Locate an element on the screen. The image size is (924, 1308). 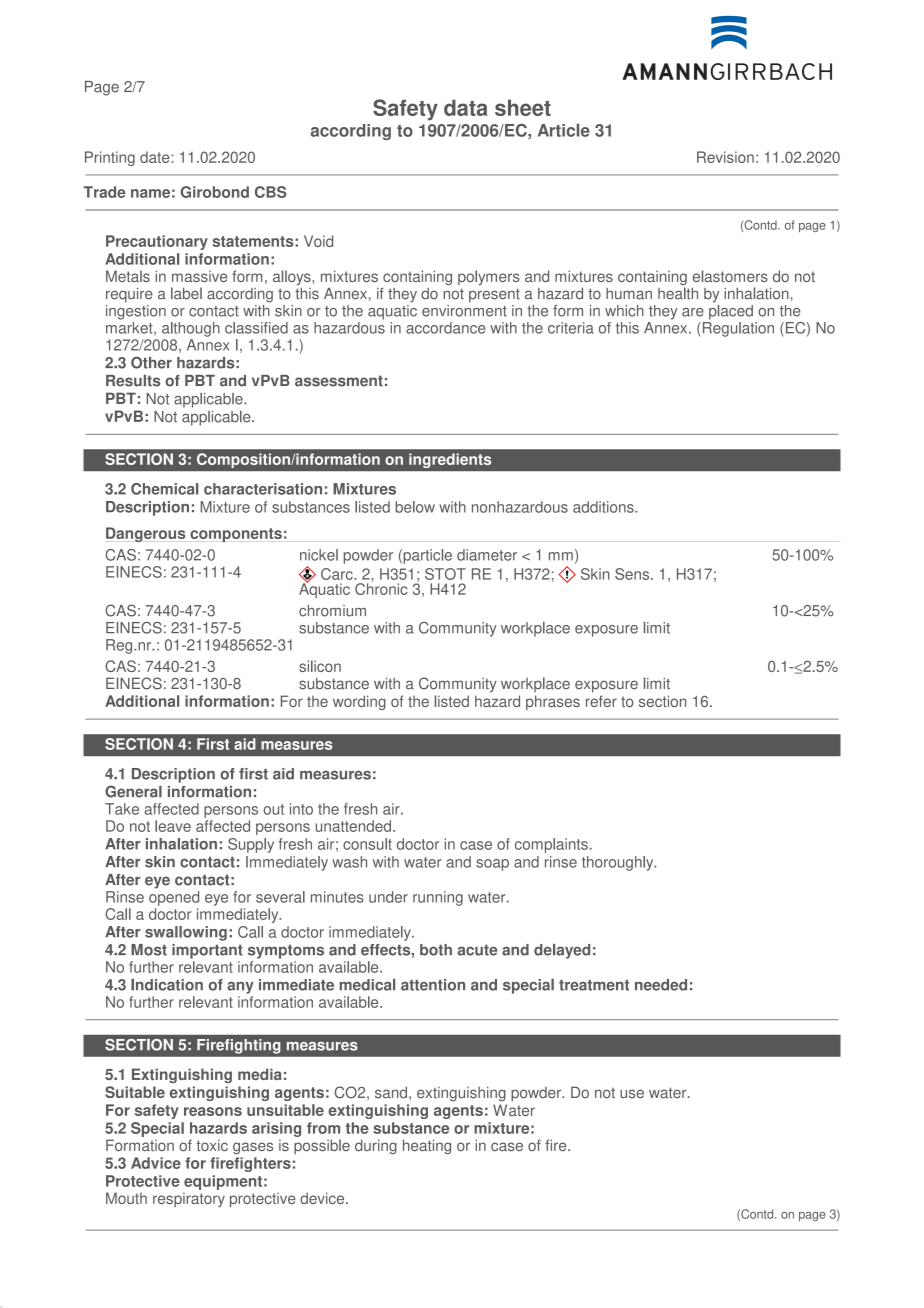
date is located at coordinates (156, 157).
